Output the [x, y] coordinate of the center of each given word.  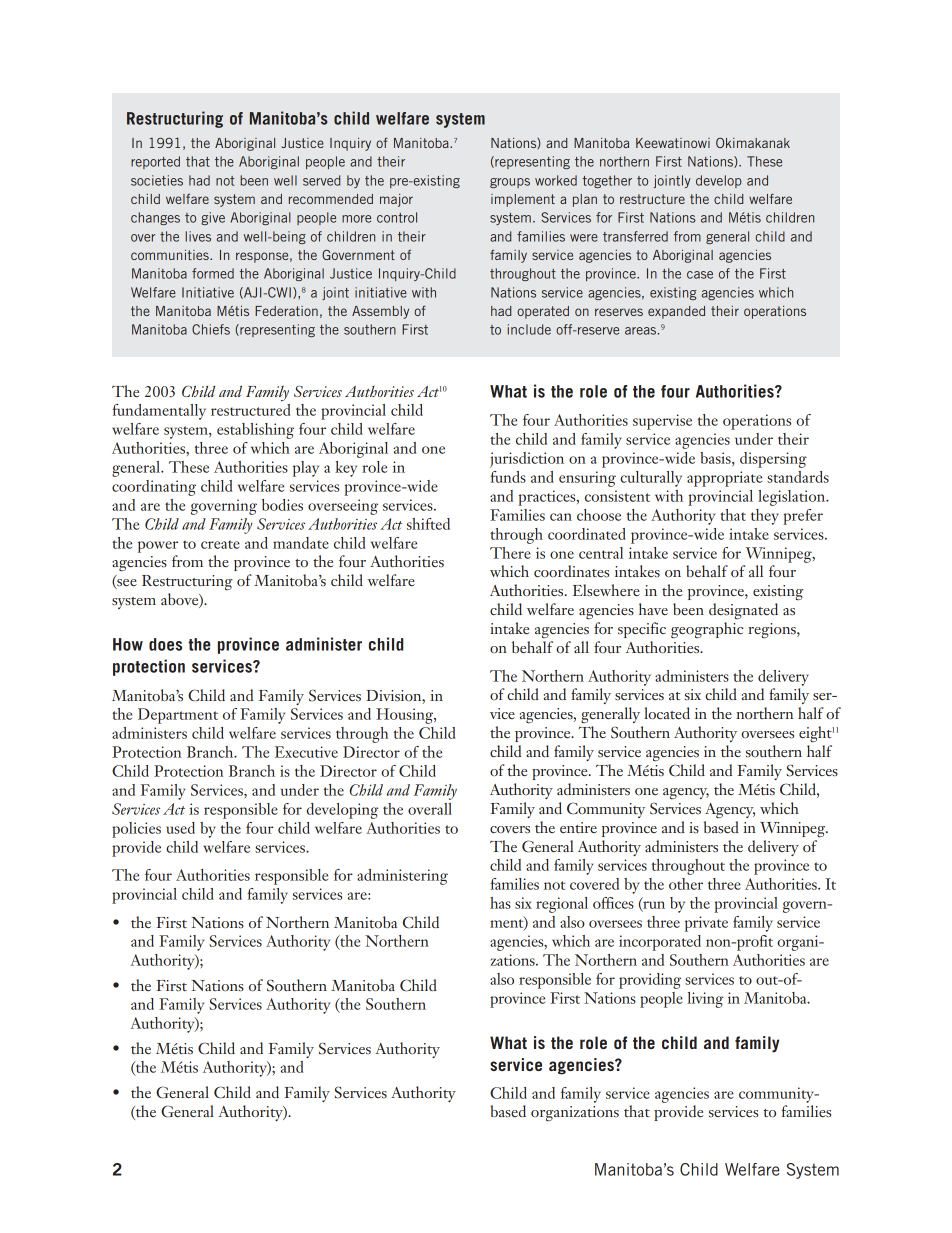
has [500, 903]
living [705, 1000]
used [180, 828]
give [213, 218]
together [607, 181]
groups [510, 183]
